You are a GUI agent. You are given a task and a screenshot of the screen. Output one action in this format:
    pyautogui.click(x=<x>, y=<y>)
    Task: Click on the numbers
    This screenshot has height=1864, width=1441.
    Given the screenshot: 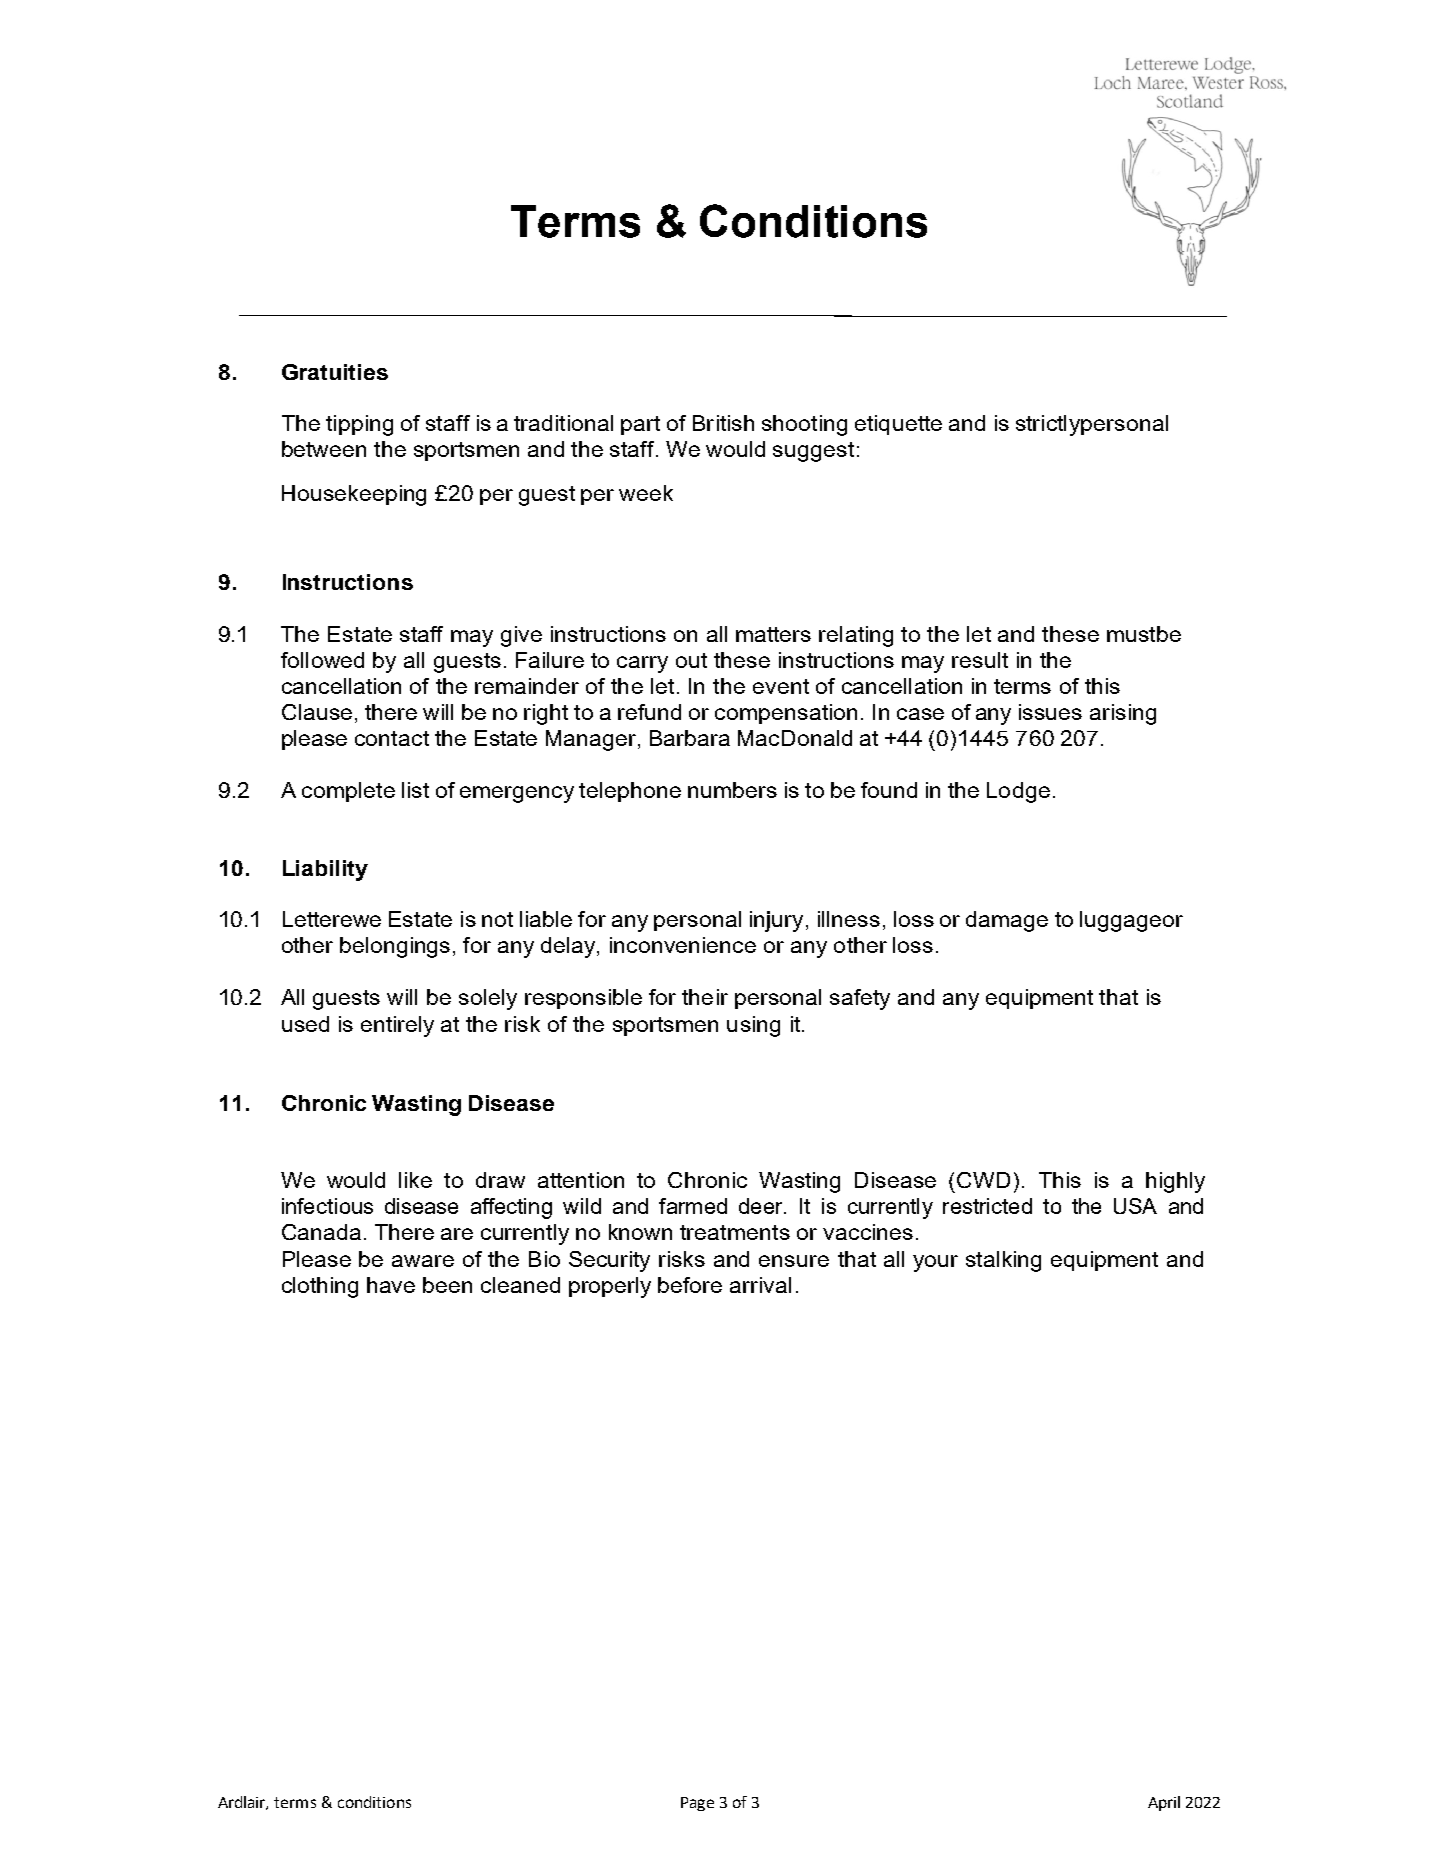 What is the action you would take?
    pyautogui.click(x=732, y=790)
